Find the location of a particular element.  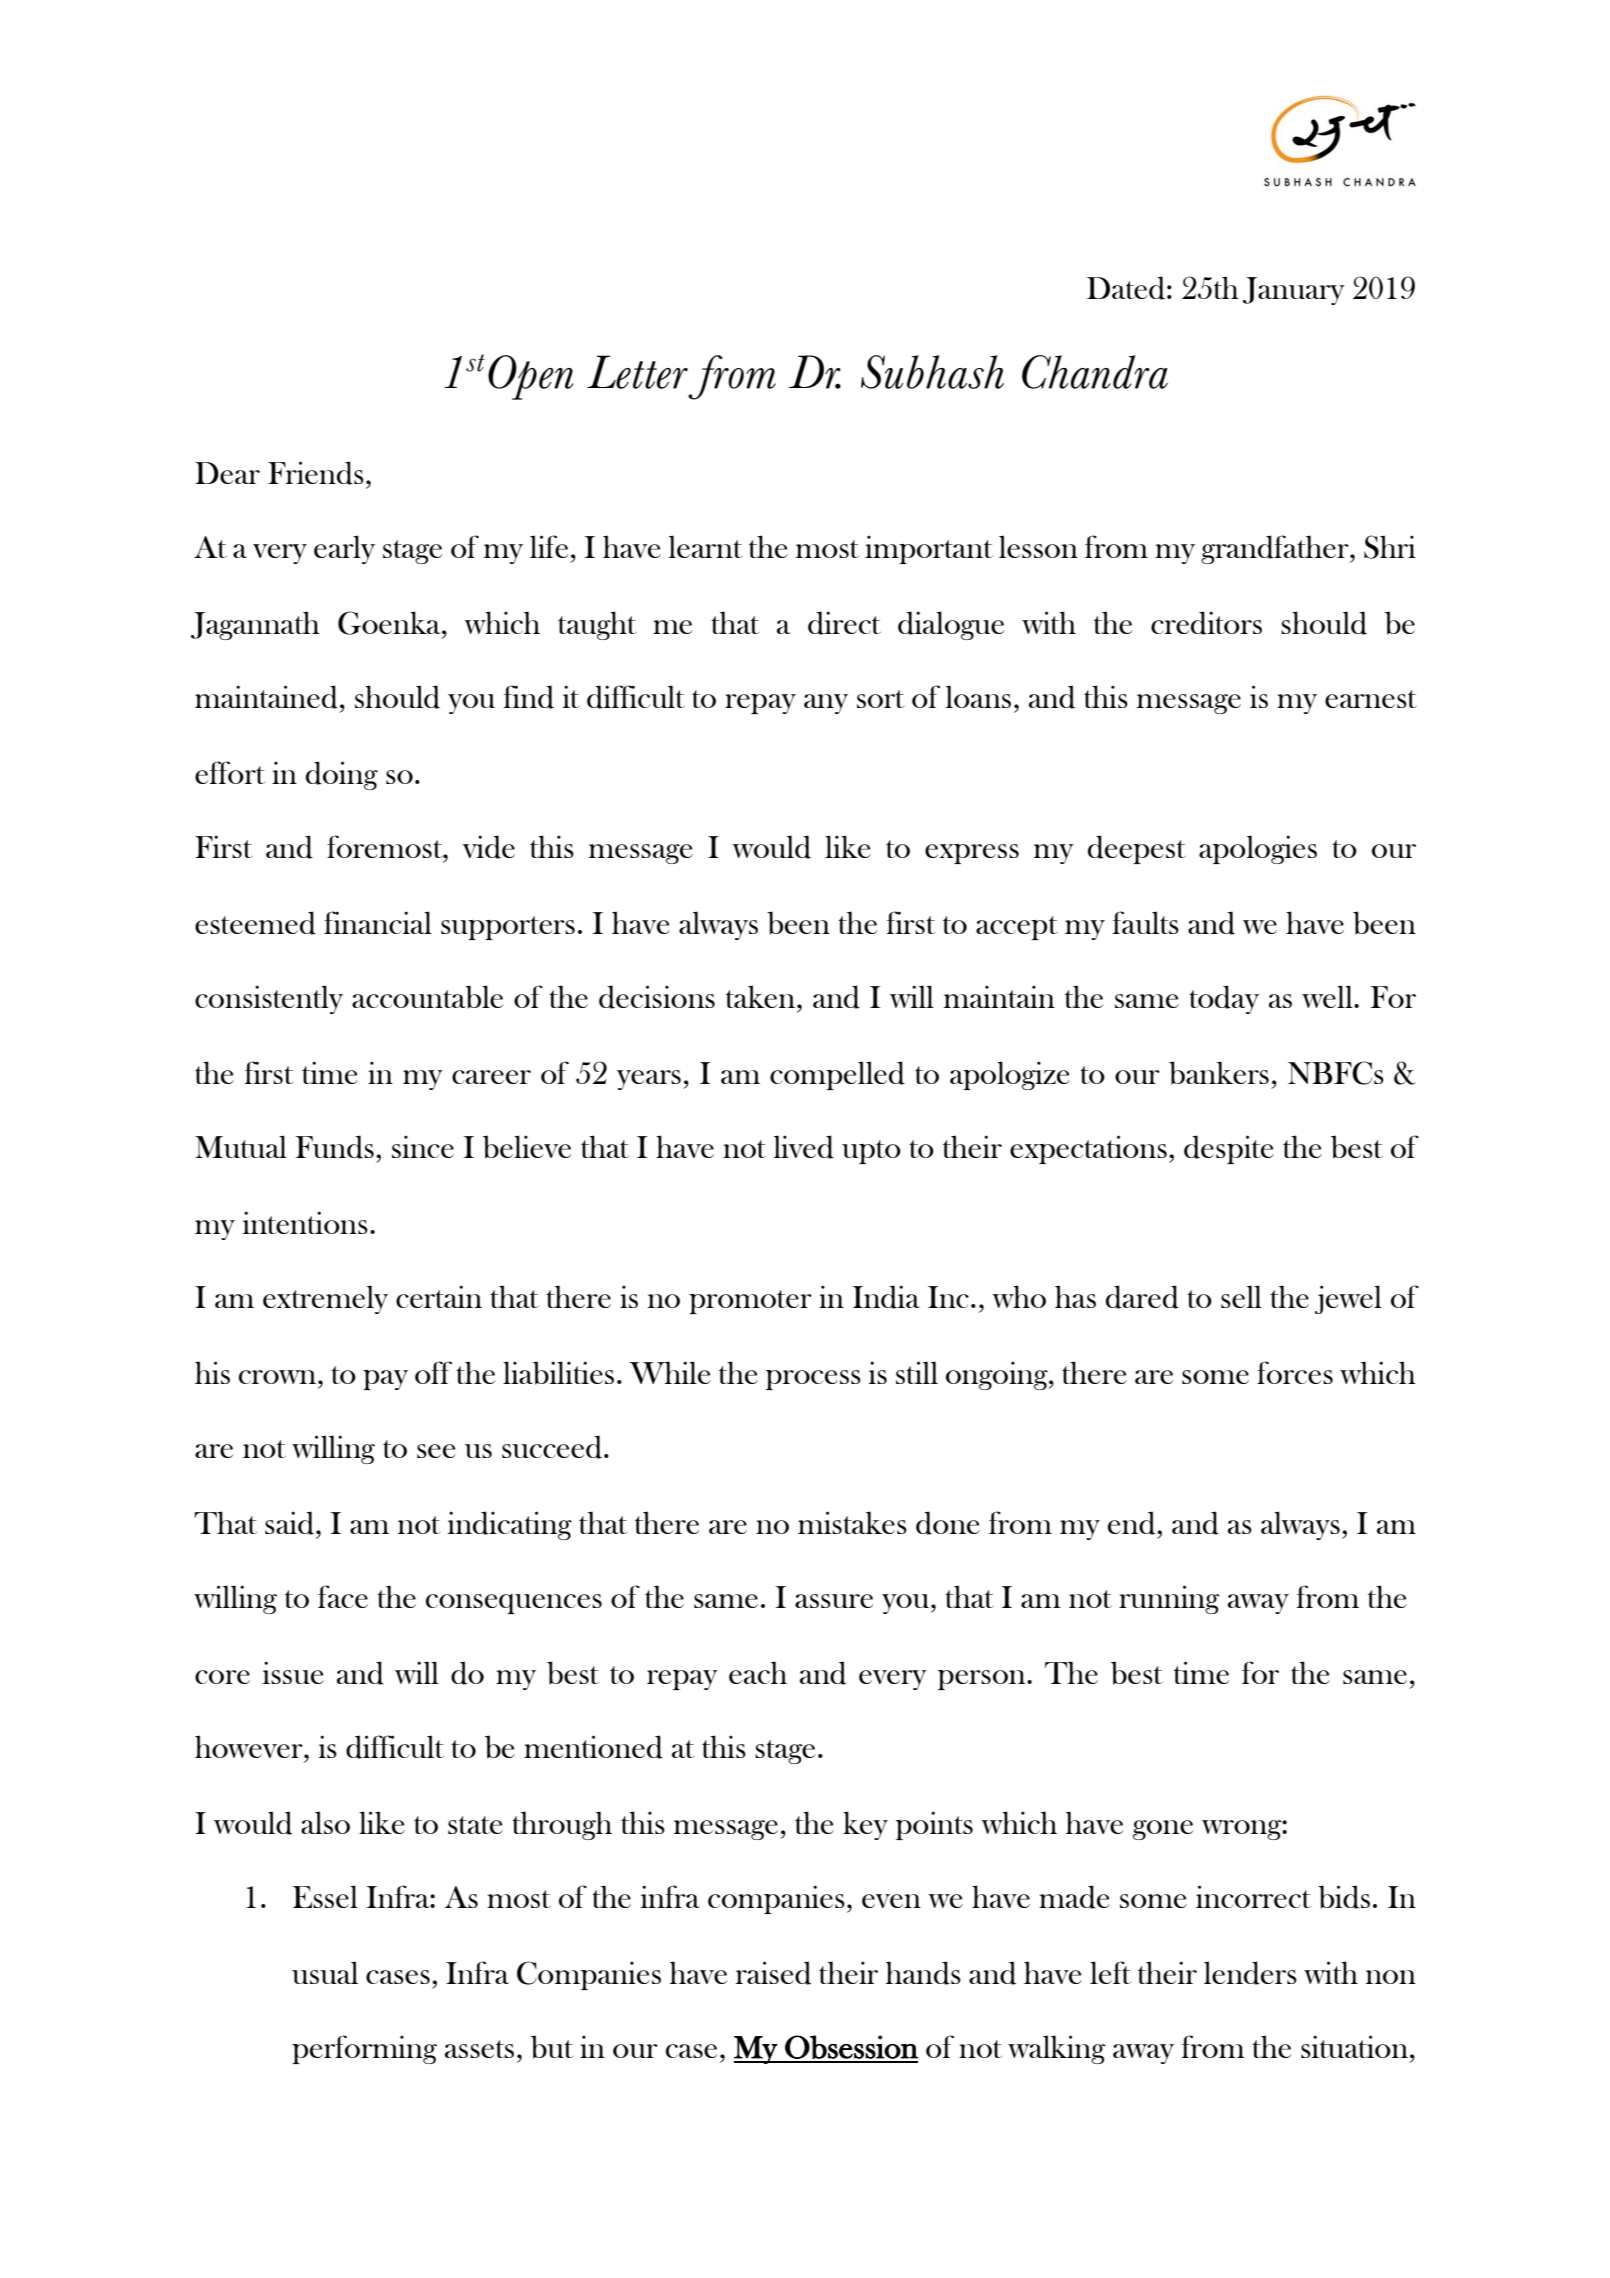

despite is located at coordinates (1229, 1149).
